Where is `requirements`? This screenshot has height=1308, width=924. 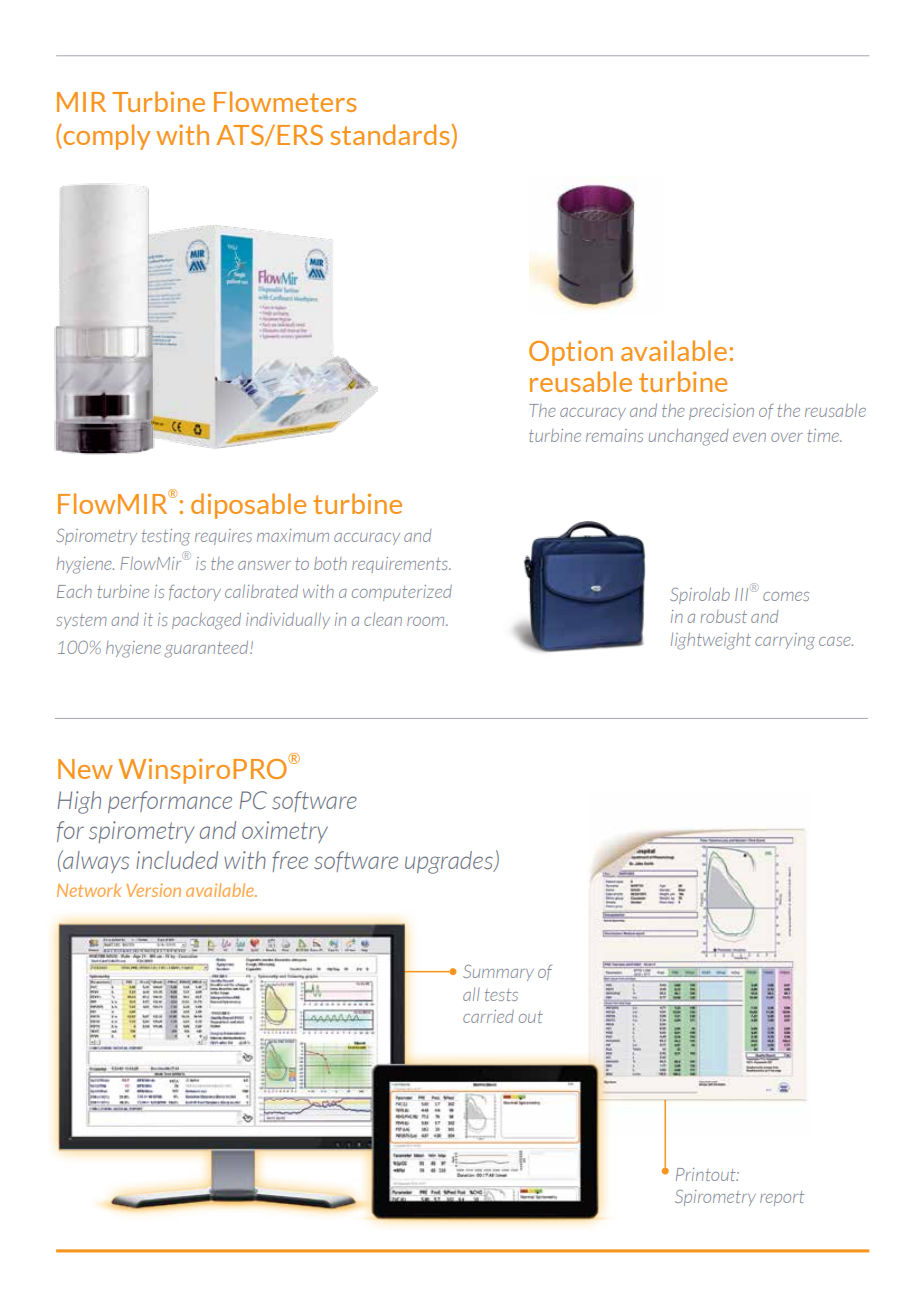
requirements is located at coordinates (401, 565).
